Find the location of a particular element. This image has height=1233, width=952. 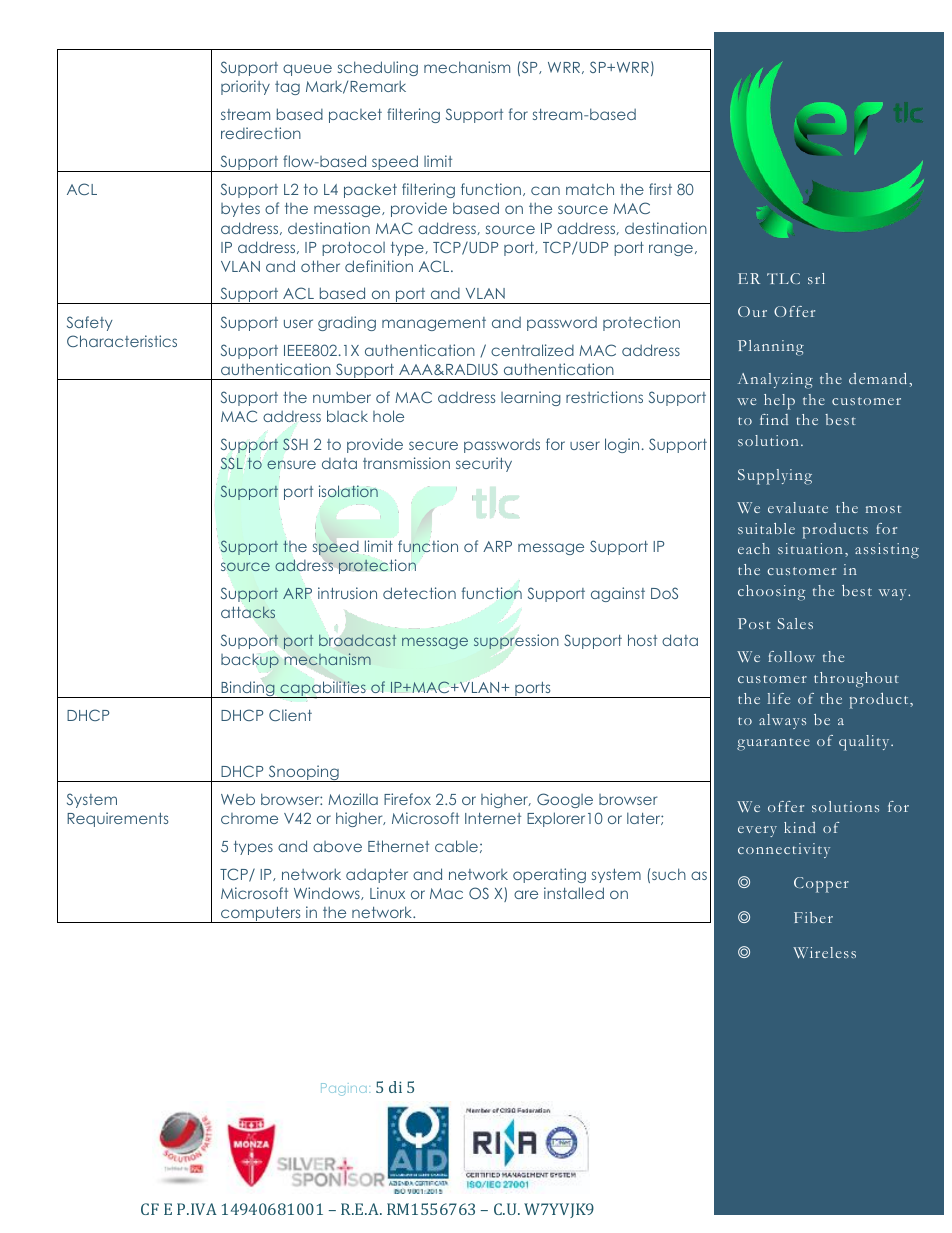

attacks is located at coordinates (248, 612).
